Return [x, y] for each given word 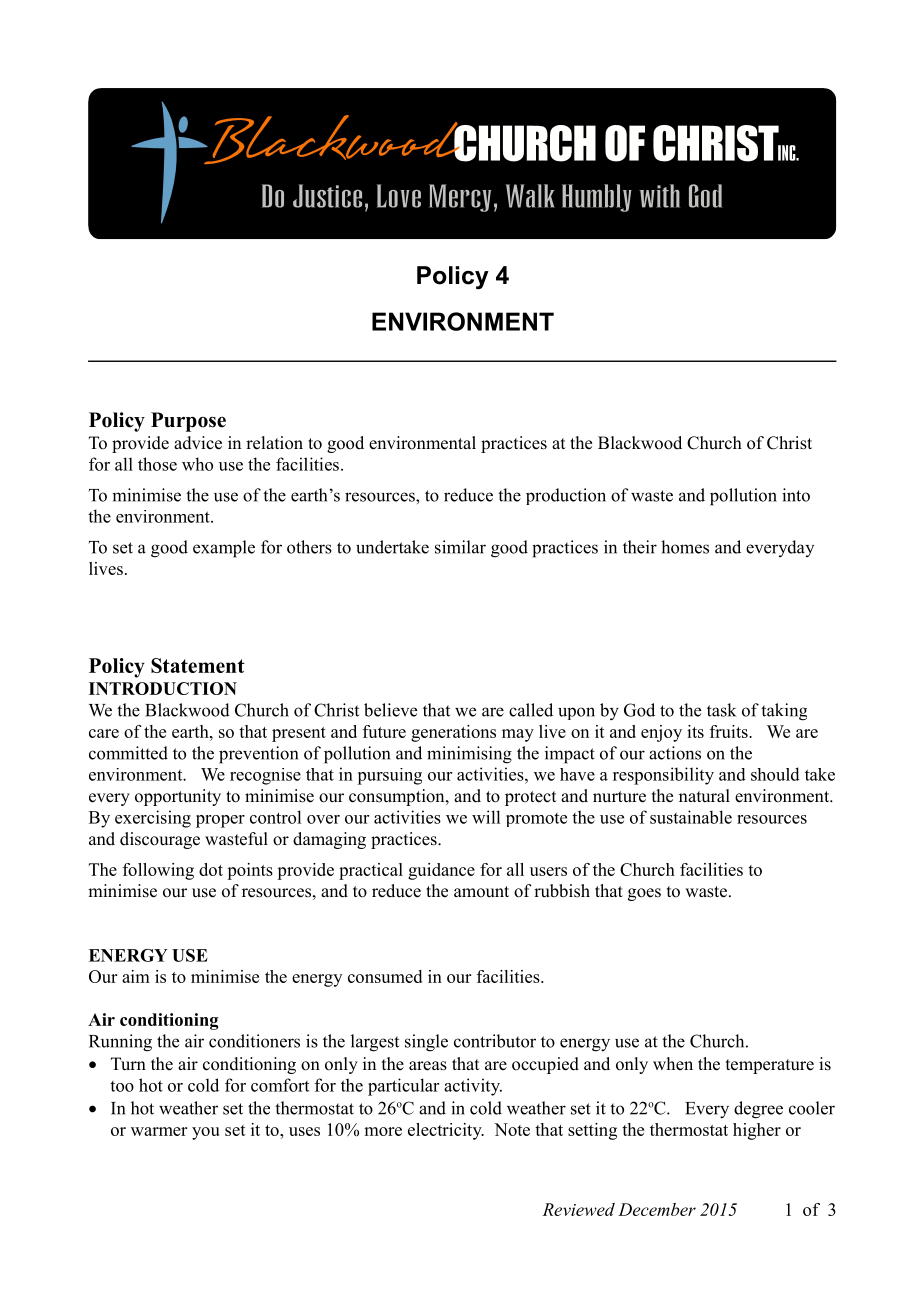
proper [220, 821]
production [566, 496]
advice [198, 443]
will [486, 817]
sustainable [691, 817]
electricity [446, 1131]
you [206, 1133]
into [796, 495]
